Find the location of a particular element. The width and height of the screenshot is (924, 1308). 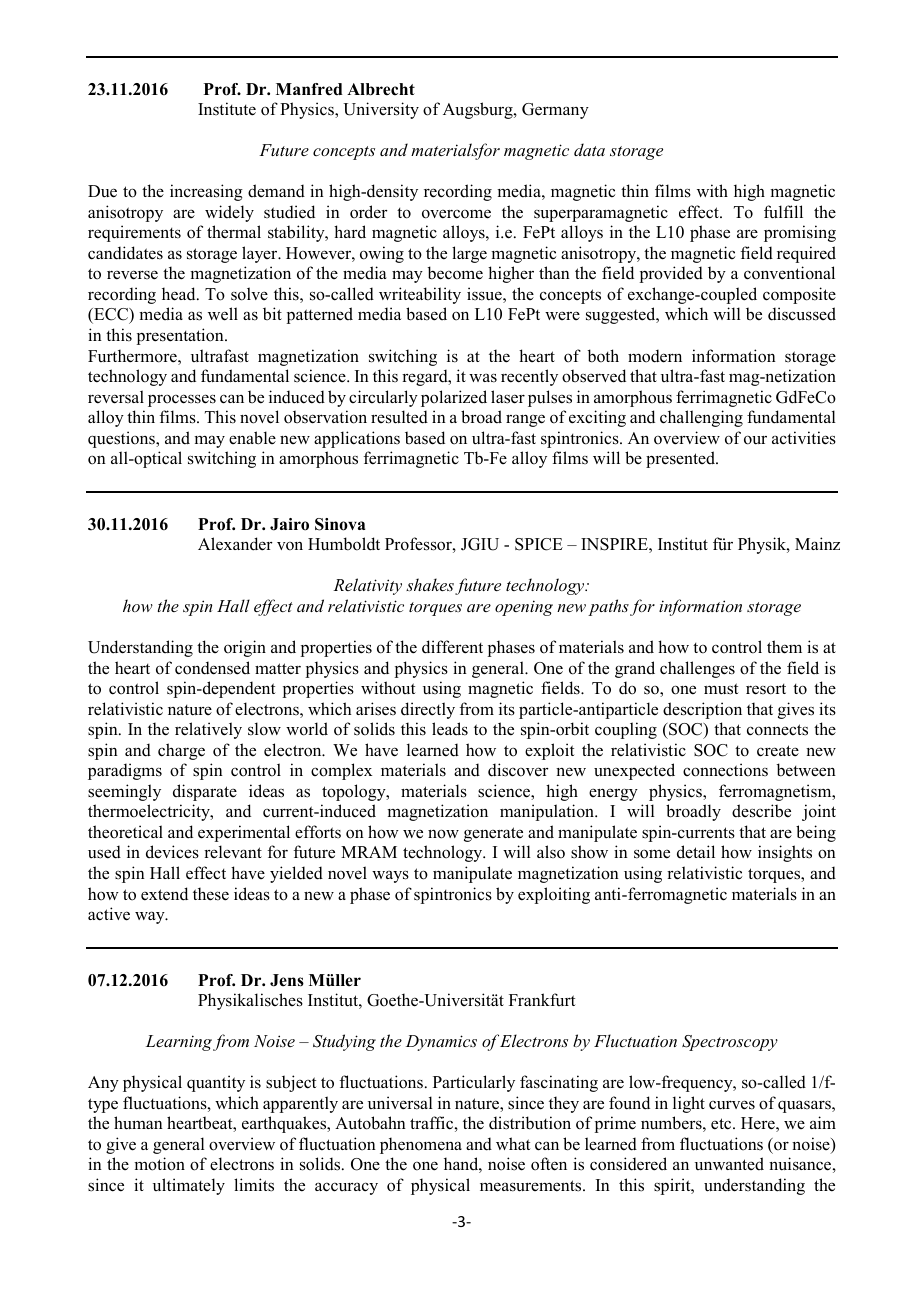

processes is located at coordinates (182, 400).
